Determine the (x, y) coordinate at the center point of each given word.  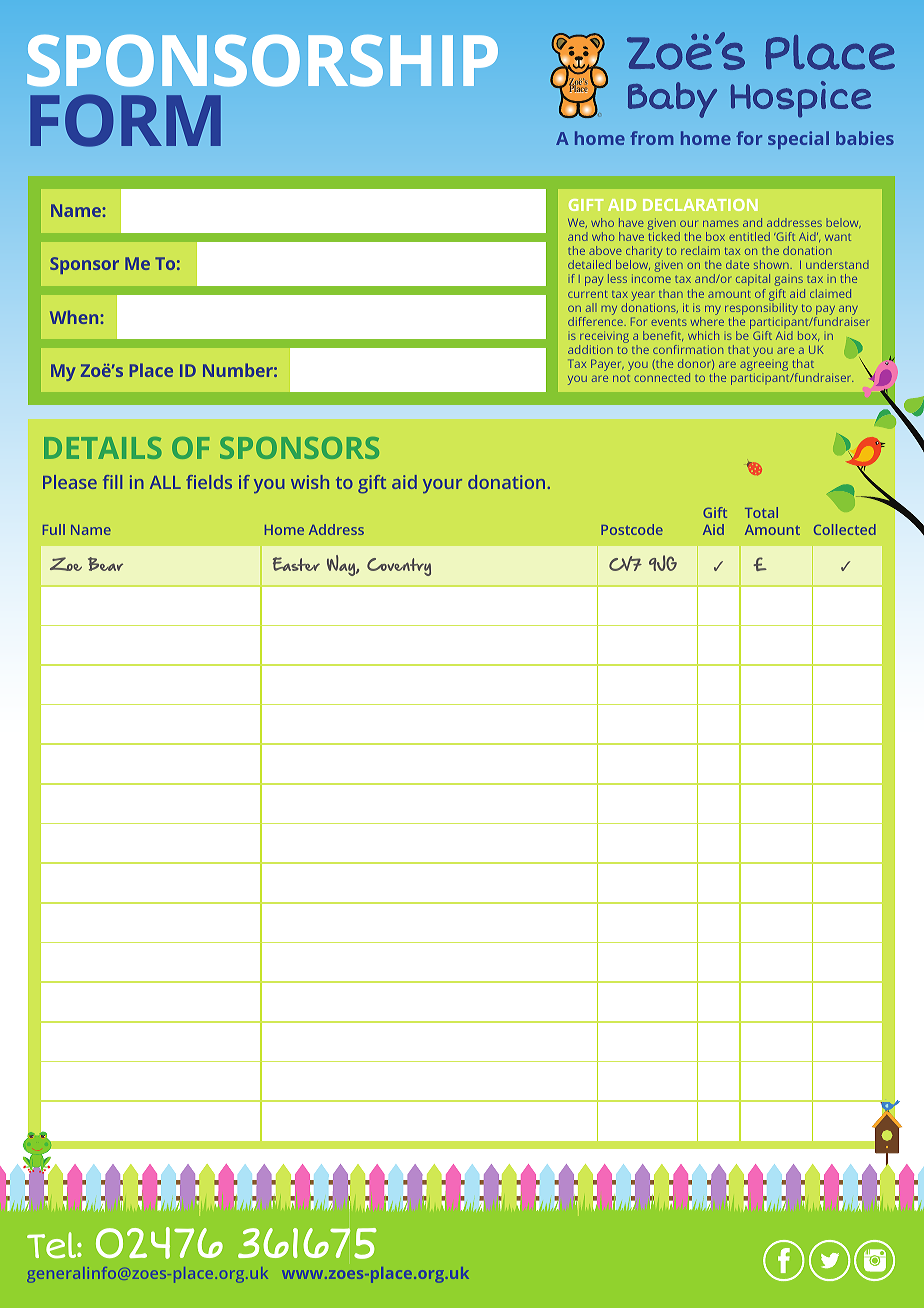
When (74, 317)
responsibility (761, 309)
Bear (105, 564)
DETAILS (103, 448)
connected (662, 377)
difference (596, 321)
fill (112, 482)
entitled (749, 236)
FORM (125, 120)
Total (761, 512)
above (605, 250)
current (588, 294)
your (442, 486)
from (651, 138)
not (621, 378)
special (798, 140)
